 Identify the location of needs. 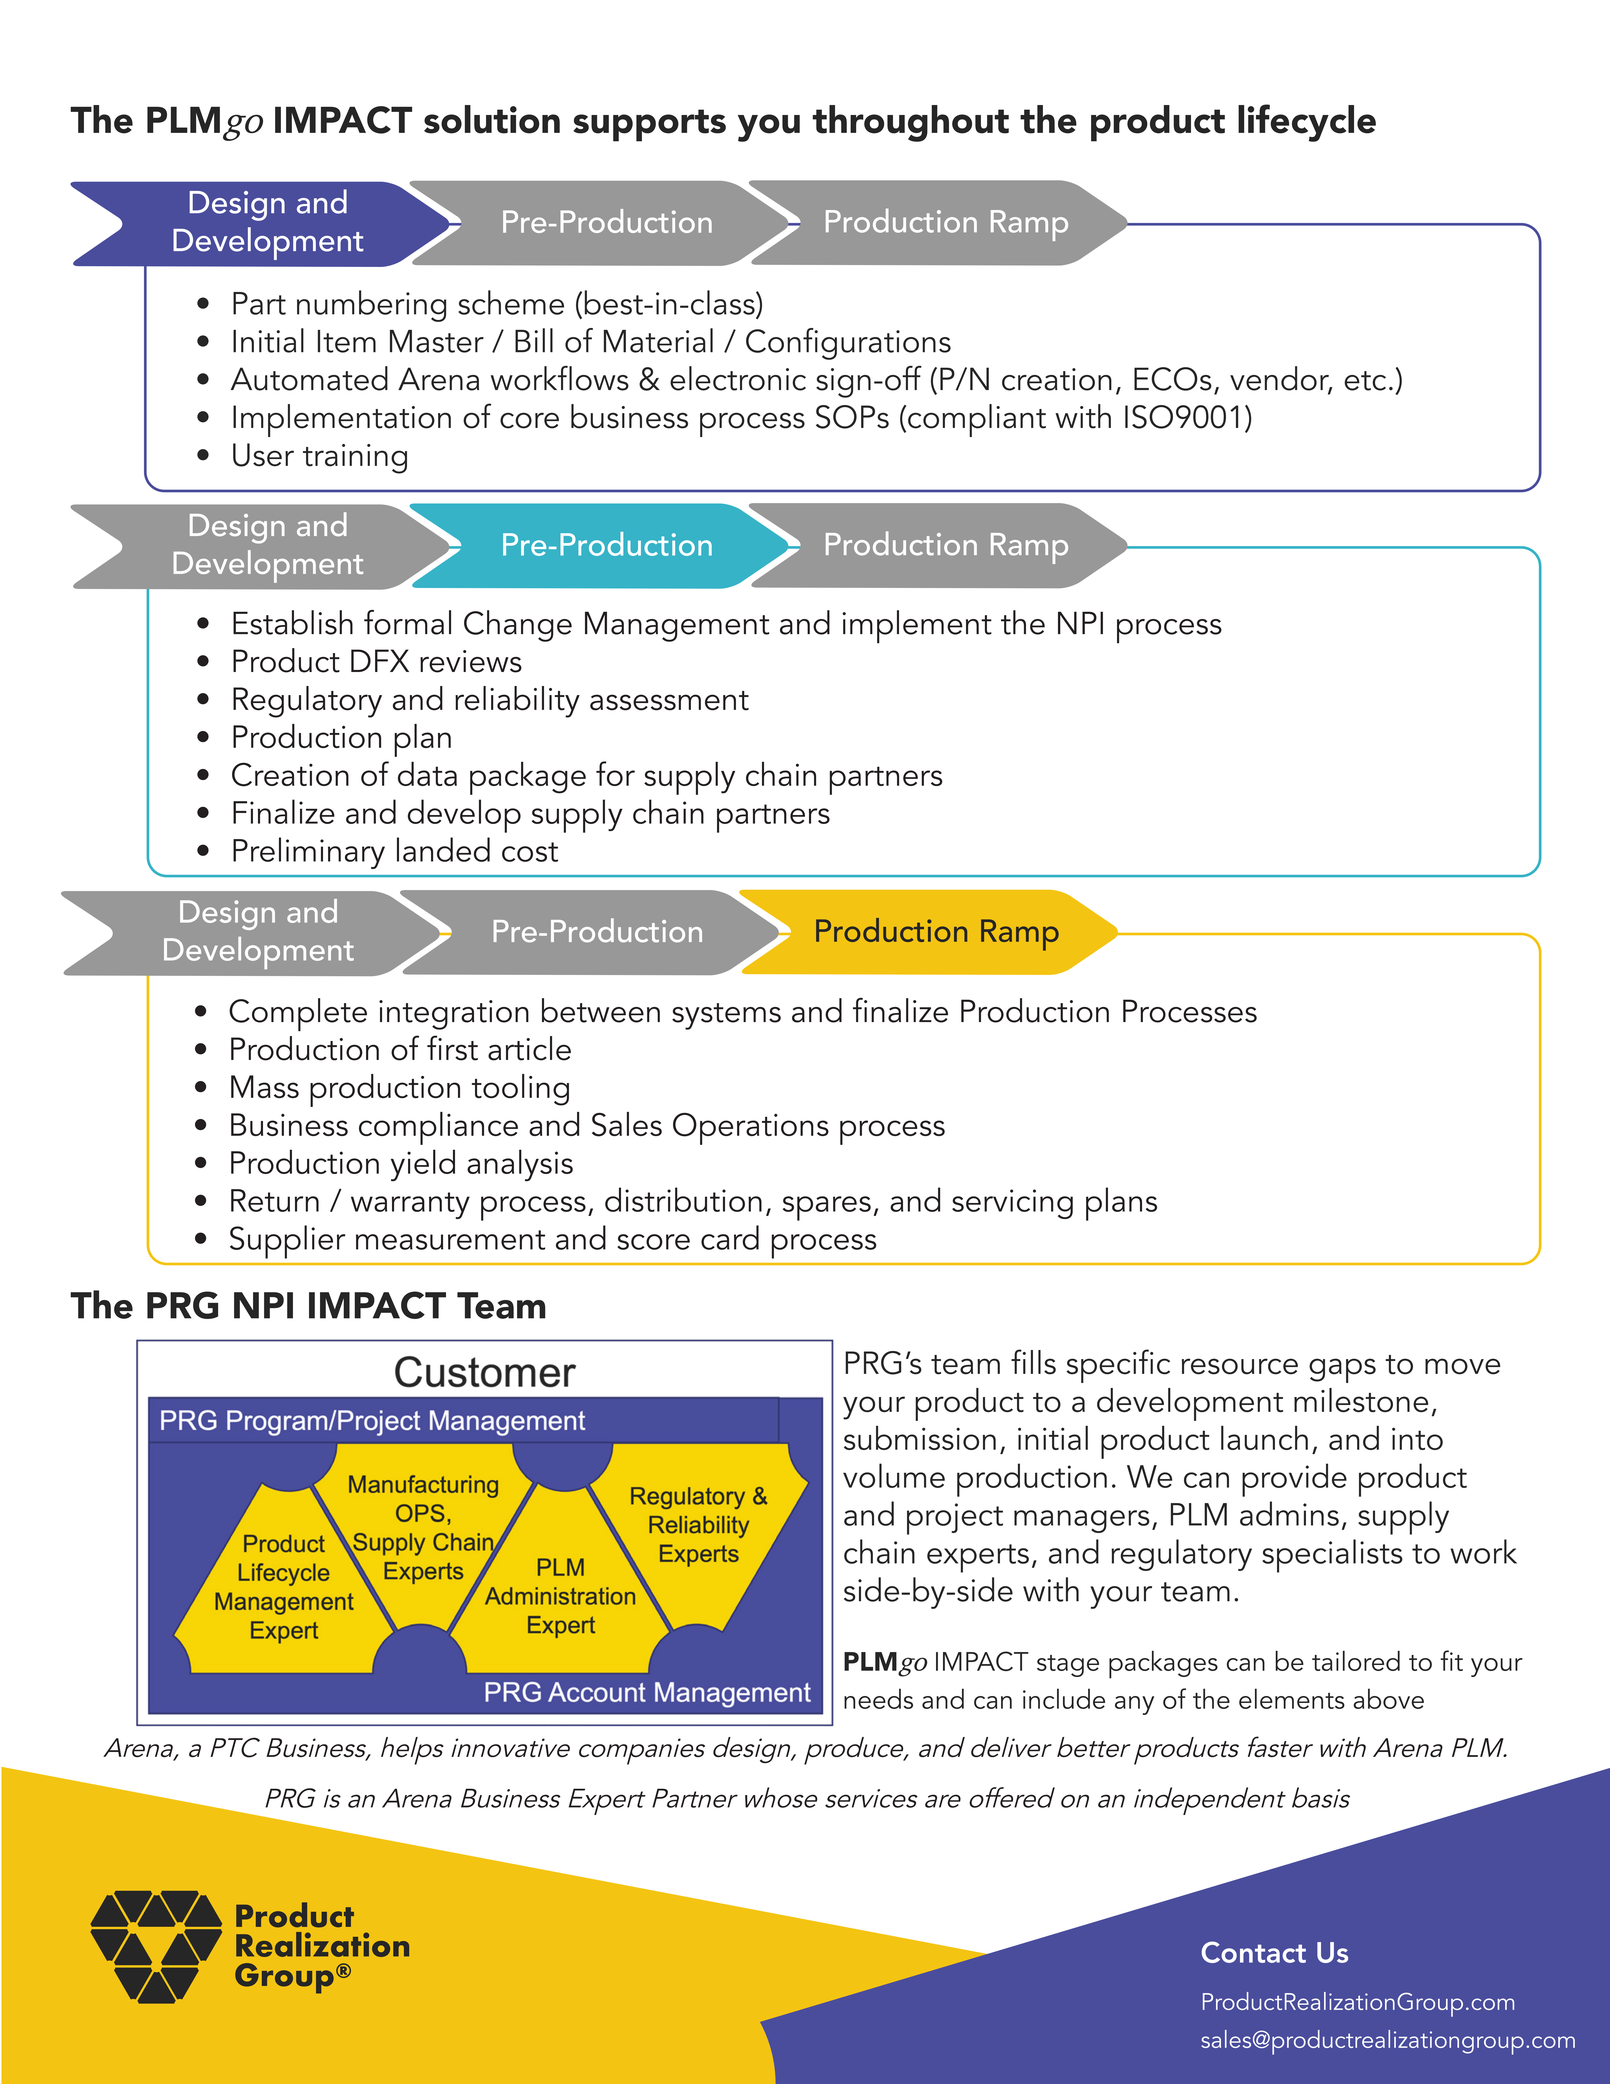
(878, 1698).
